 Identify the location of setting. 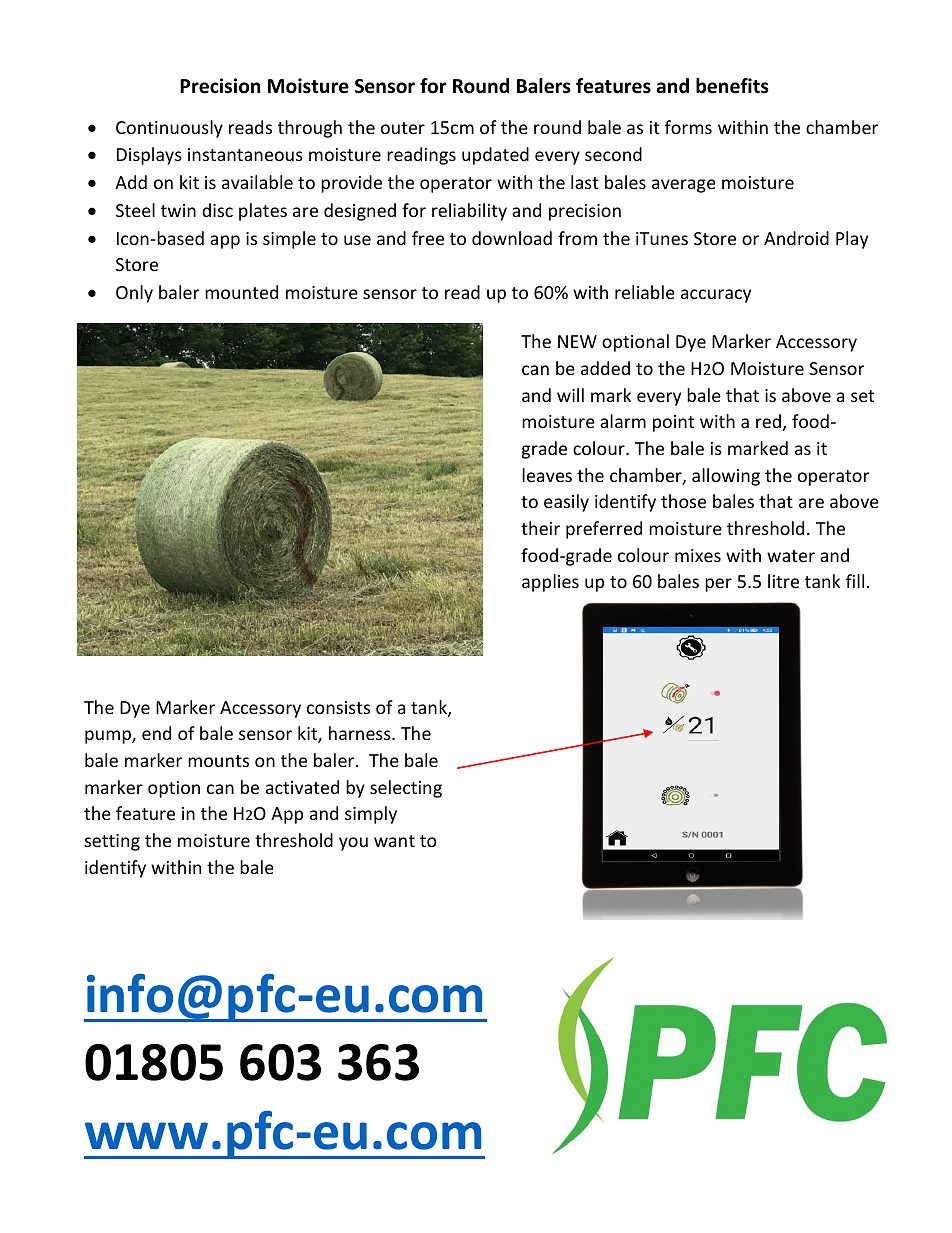
(112, 842).
